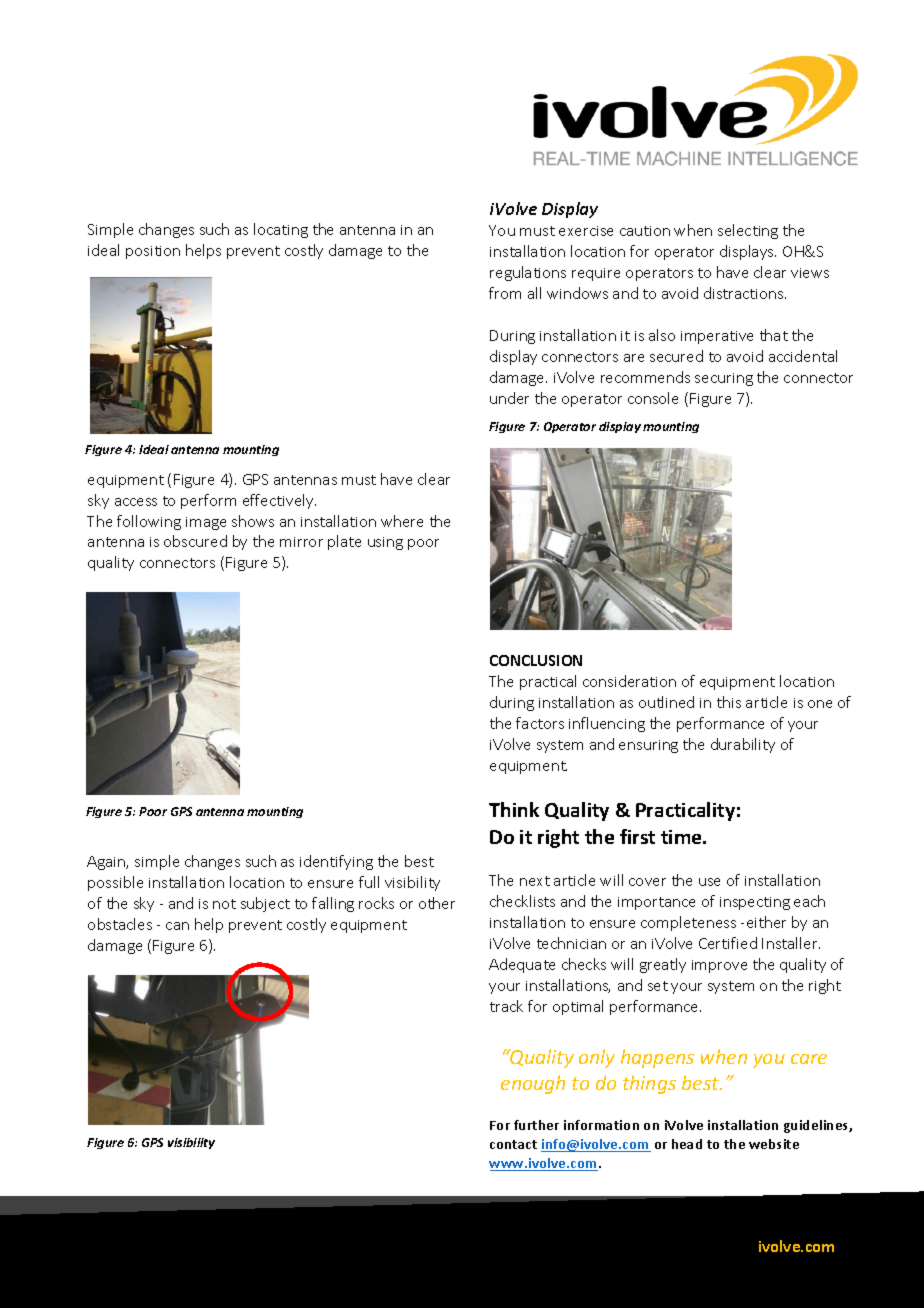 Image resolution: width=924 pixels, height=1308 pixels. I want to click on time, so click(682, 837).
